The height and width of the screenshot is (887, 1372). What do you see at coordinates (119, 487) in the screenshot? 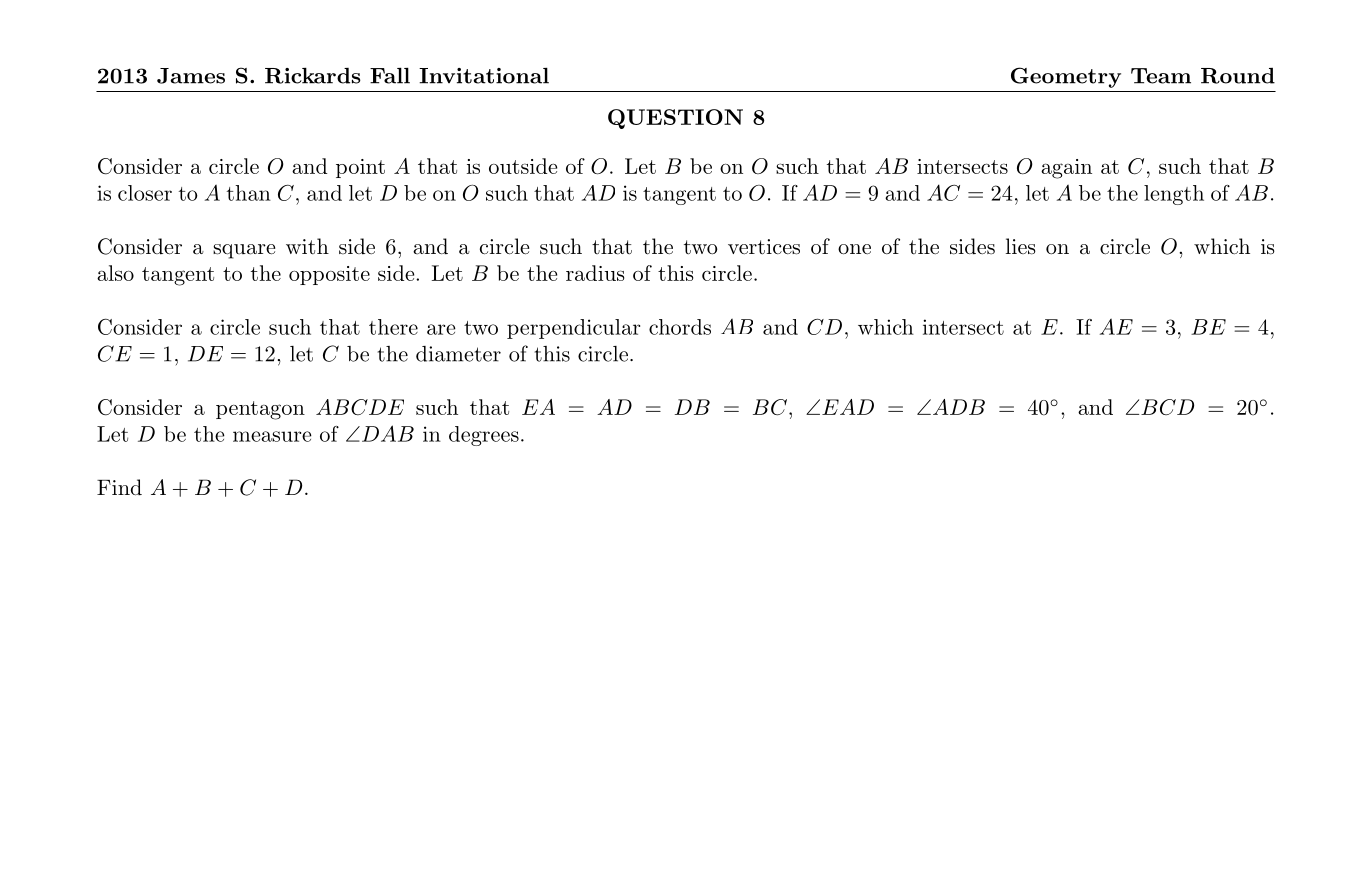
I see `Find` at bounding box center [119, 487].
